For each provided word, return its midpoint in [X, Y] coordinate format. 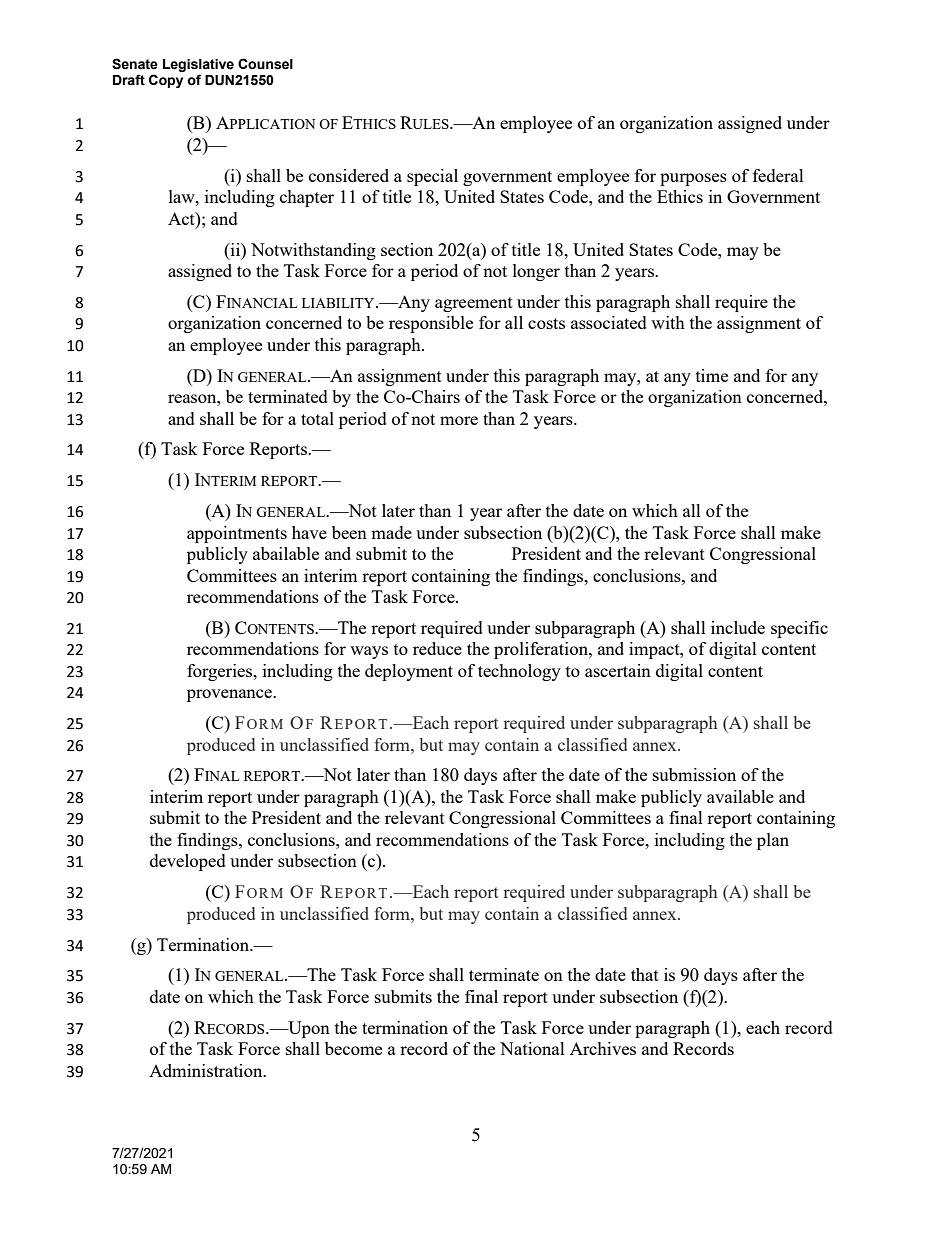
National [532, 1048]
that [645, 974]
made [391, 532]
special [432, 177]
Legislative [198, 67]
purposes [693, 179]
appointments [237, 534]
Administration [207, 1070]
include [738, 627]
